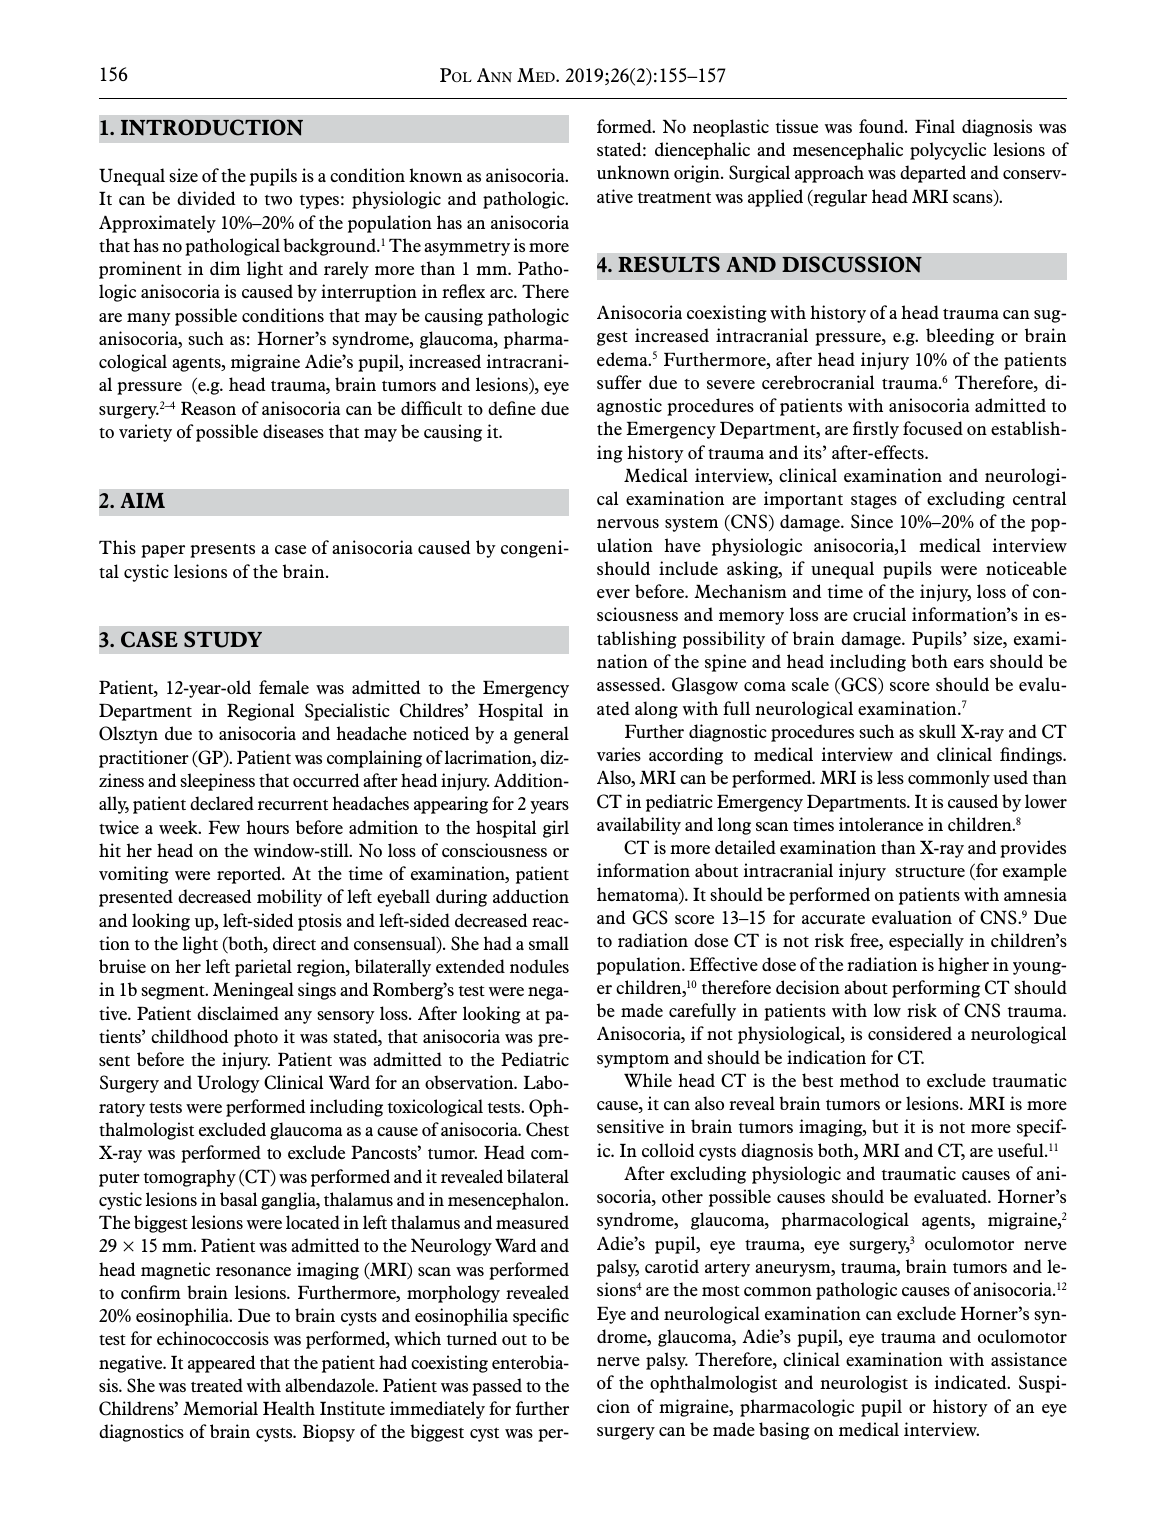 The height and width of the screenshot is (1539, 1155). Describe the element at coordinates (1029, 1359) in the screenshot. I see `assistance` at that location.
